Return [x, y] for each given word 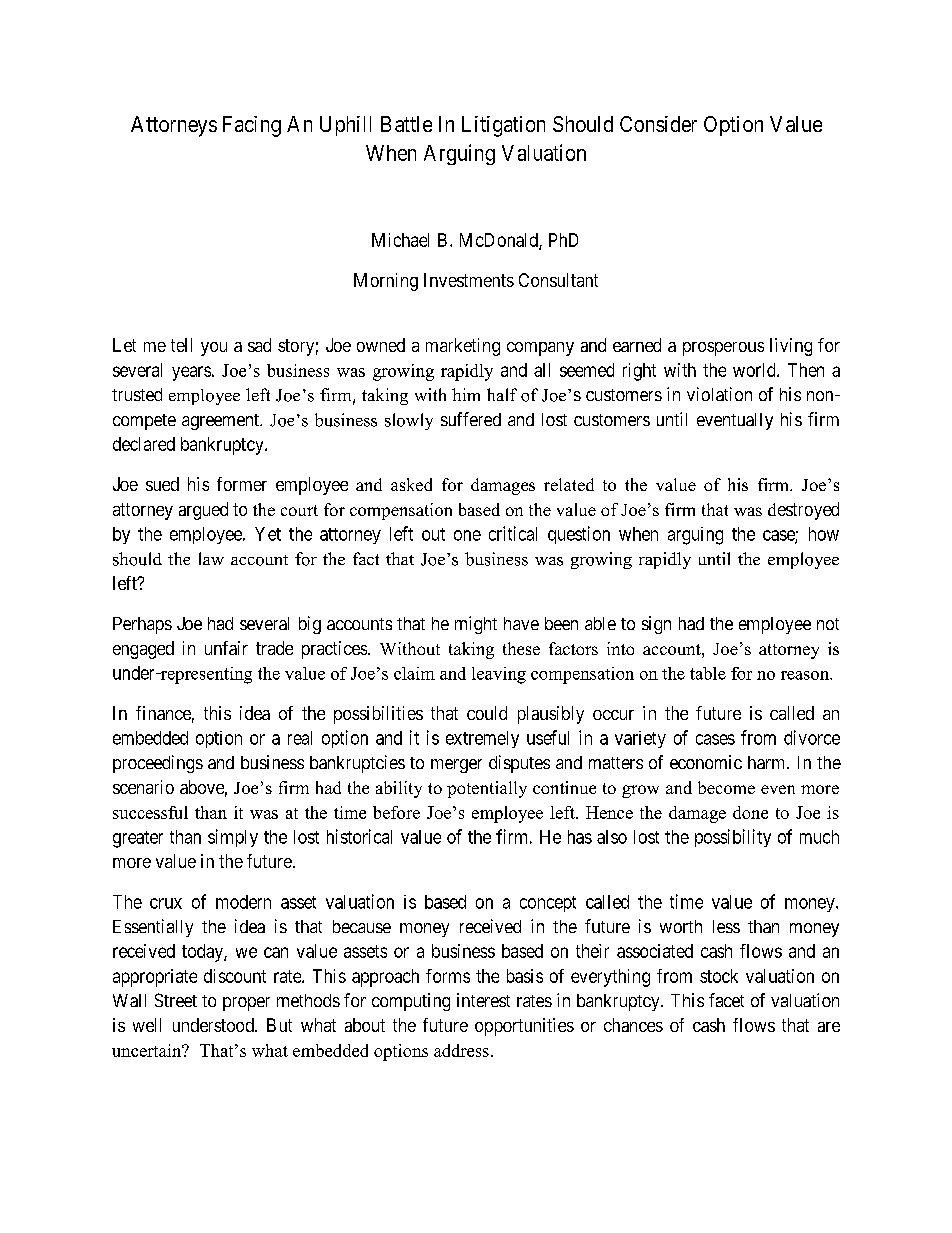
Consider [658, 124]
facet [726, 1000]
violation [719, 394]
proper [246, 1004]
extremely [482, 739]
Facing [252, 126]
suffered [471, 419]
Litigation [503, 126]
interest [483, 1000]
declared [144, 444]
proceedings [158, 764]
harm [768, 762]
